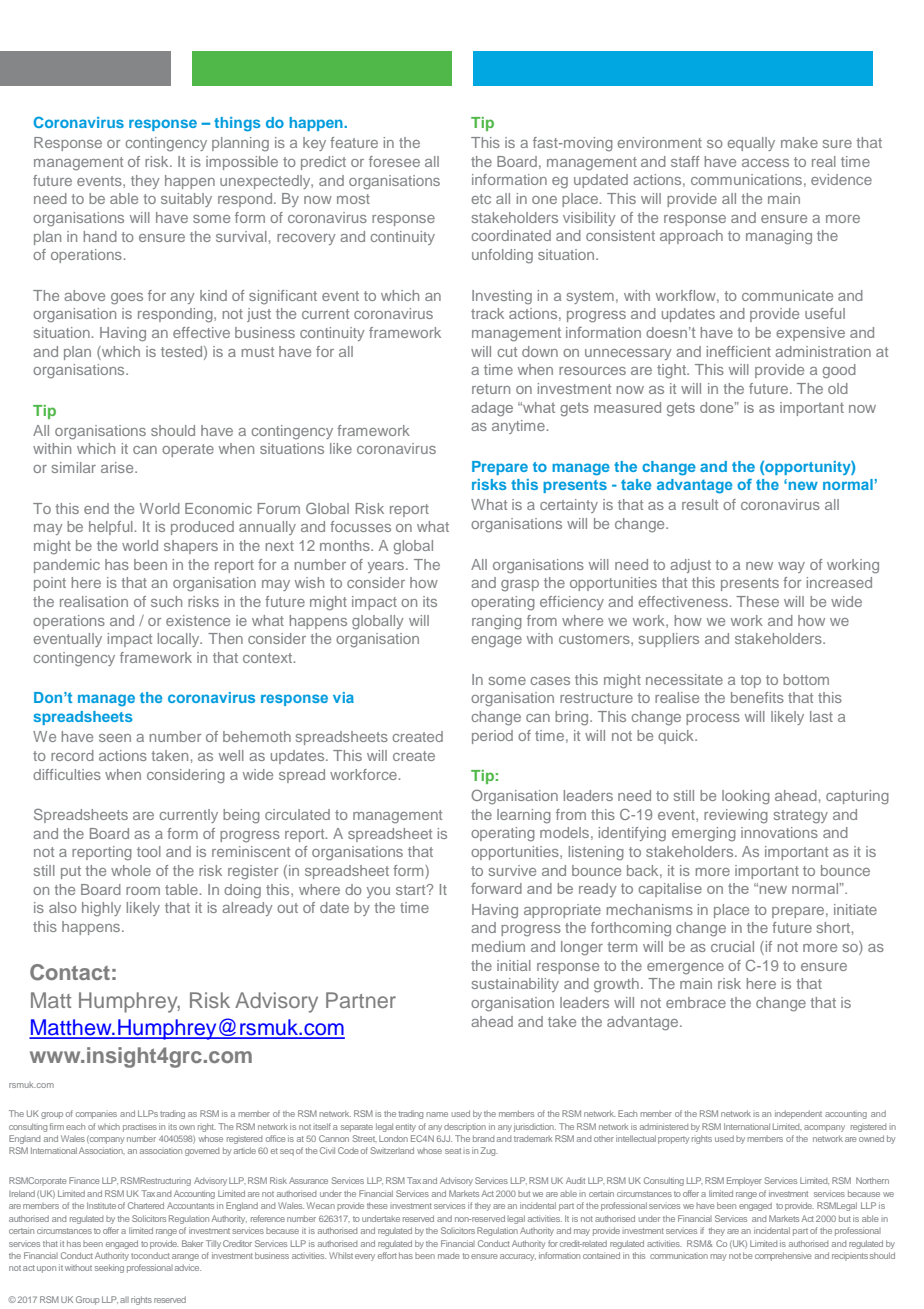  What do you see at coordinates (70, 972) in the screenshot?
I see `Contact` at bounding box center [70, 972].
